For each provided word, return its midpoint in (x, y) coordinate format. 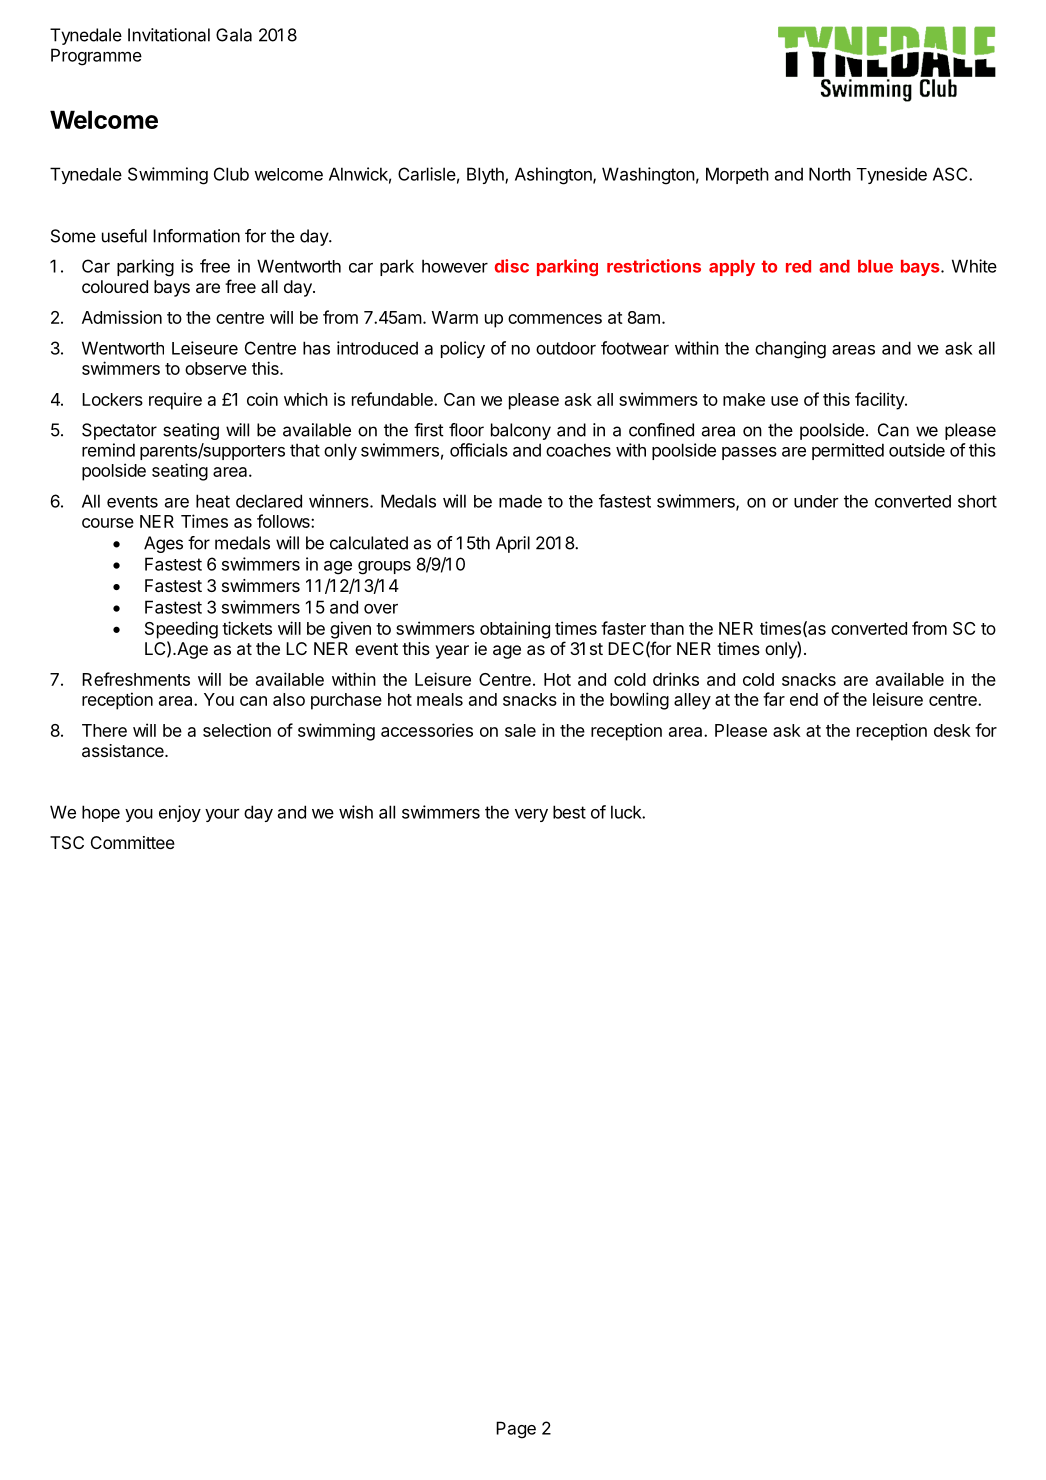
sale (520, 730)
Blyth (486, 175)
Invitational (169, 35)
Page (516, 1430)
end (804, 699)
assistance (124, 750)
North (830, 174)
